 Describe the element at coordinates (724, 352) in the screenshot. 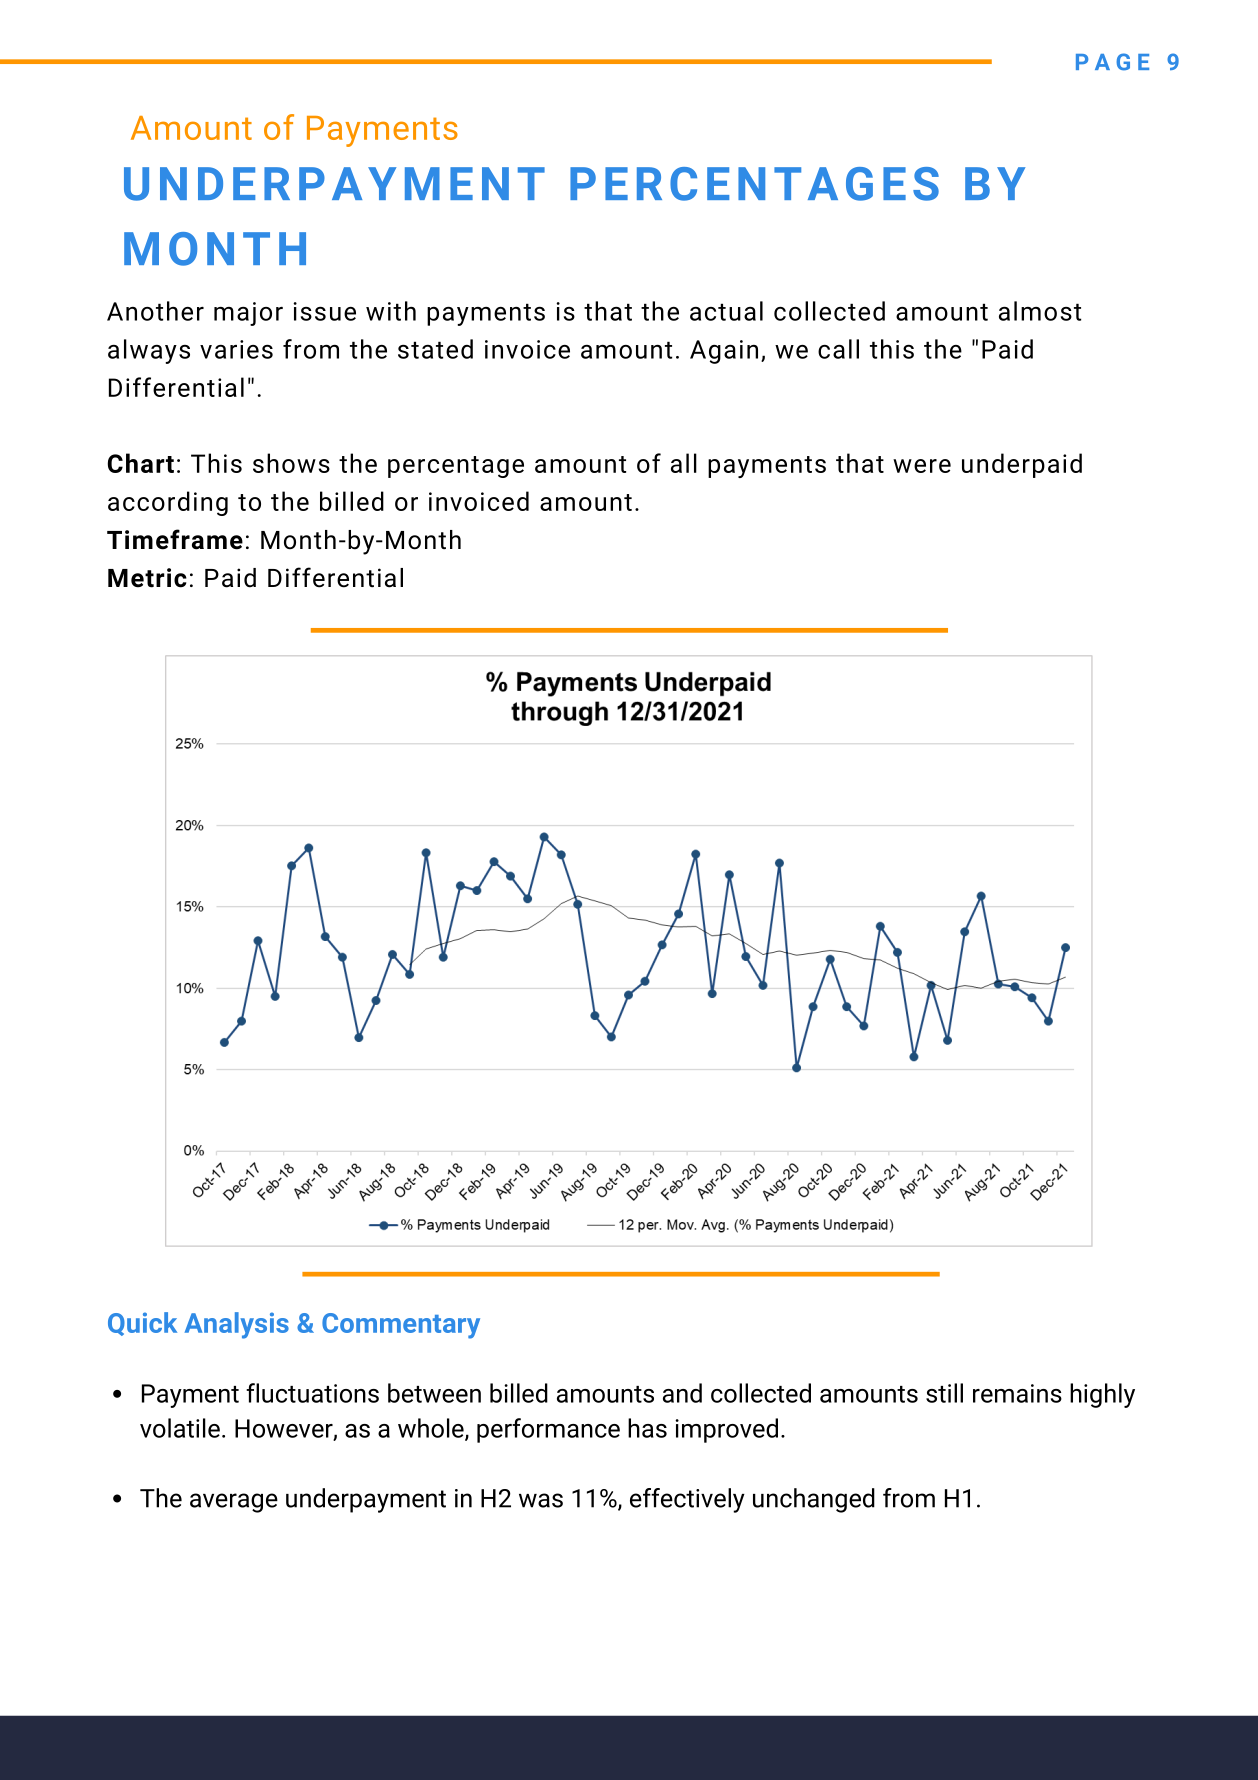

I see `Again` at that location.
